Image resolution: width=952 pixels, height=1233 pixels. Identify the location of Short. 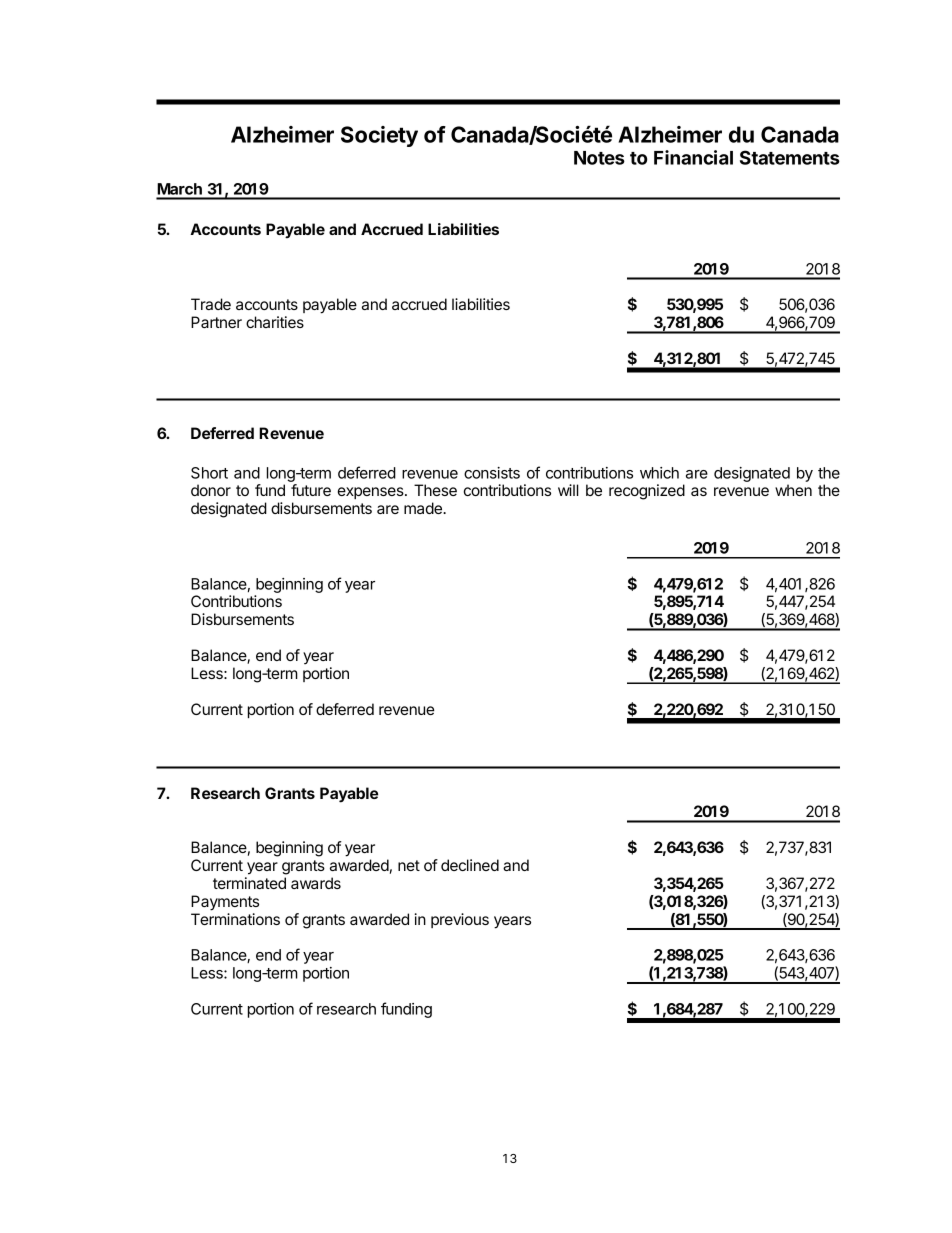
(209, 473).
